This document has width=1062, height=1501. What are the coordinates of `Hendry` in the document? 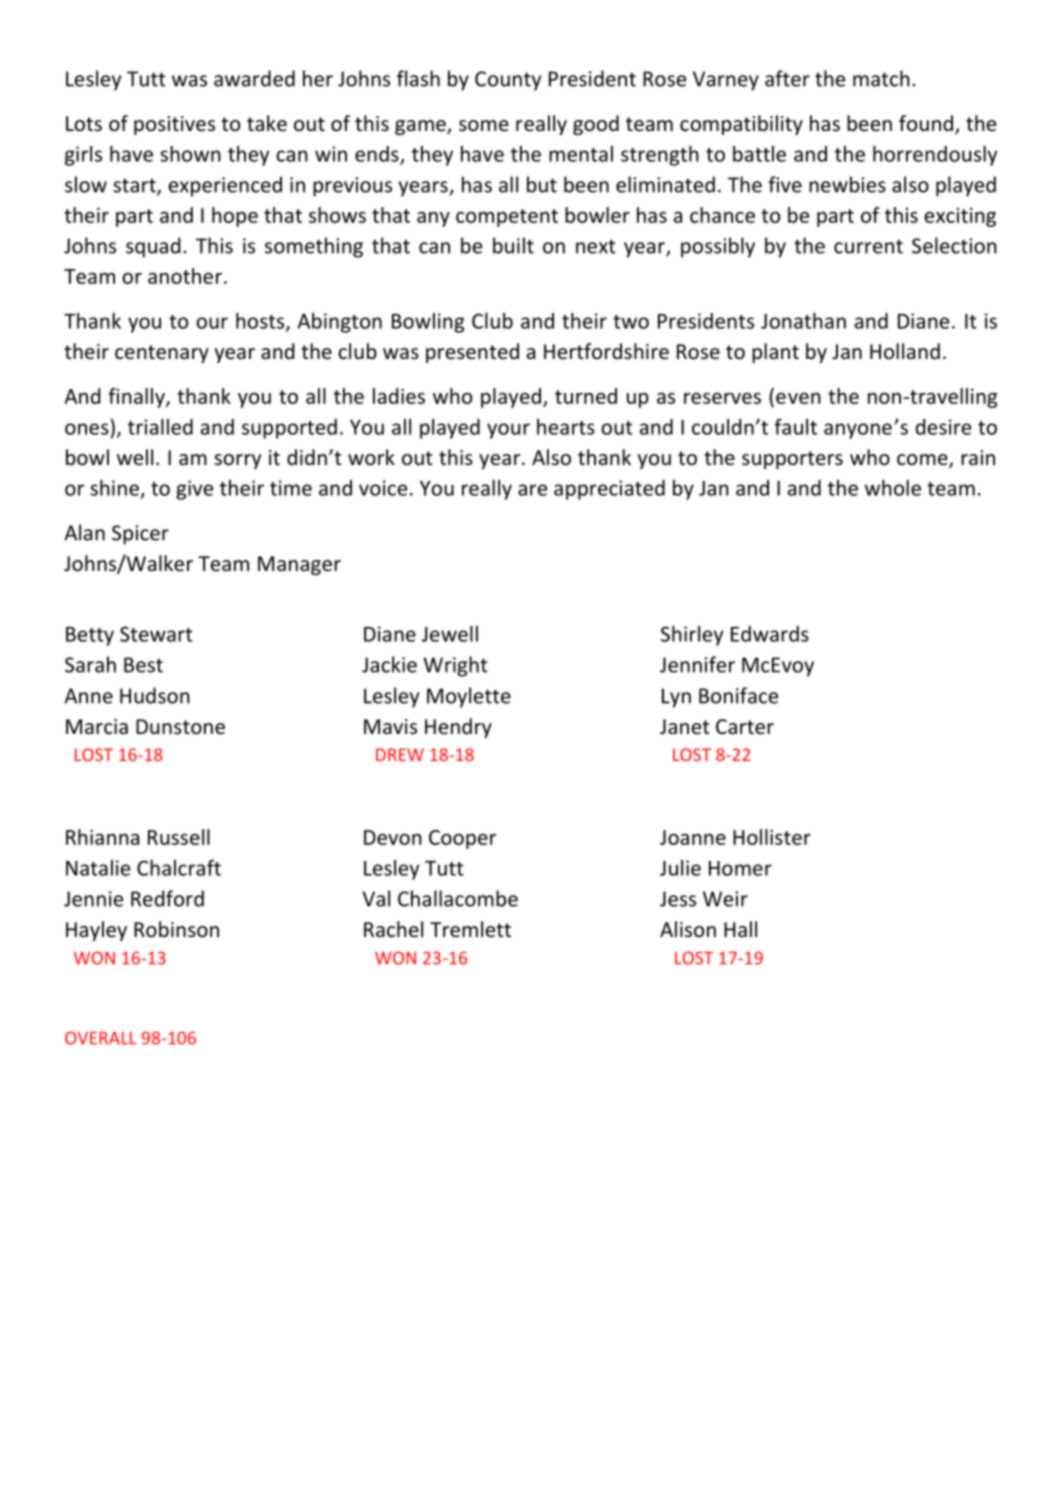 It's located at (458, 728).
